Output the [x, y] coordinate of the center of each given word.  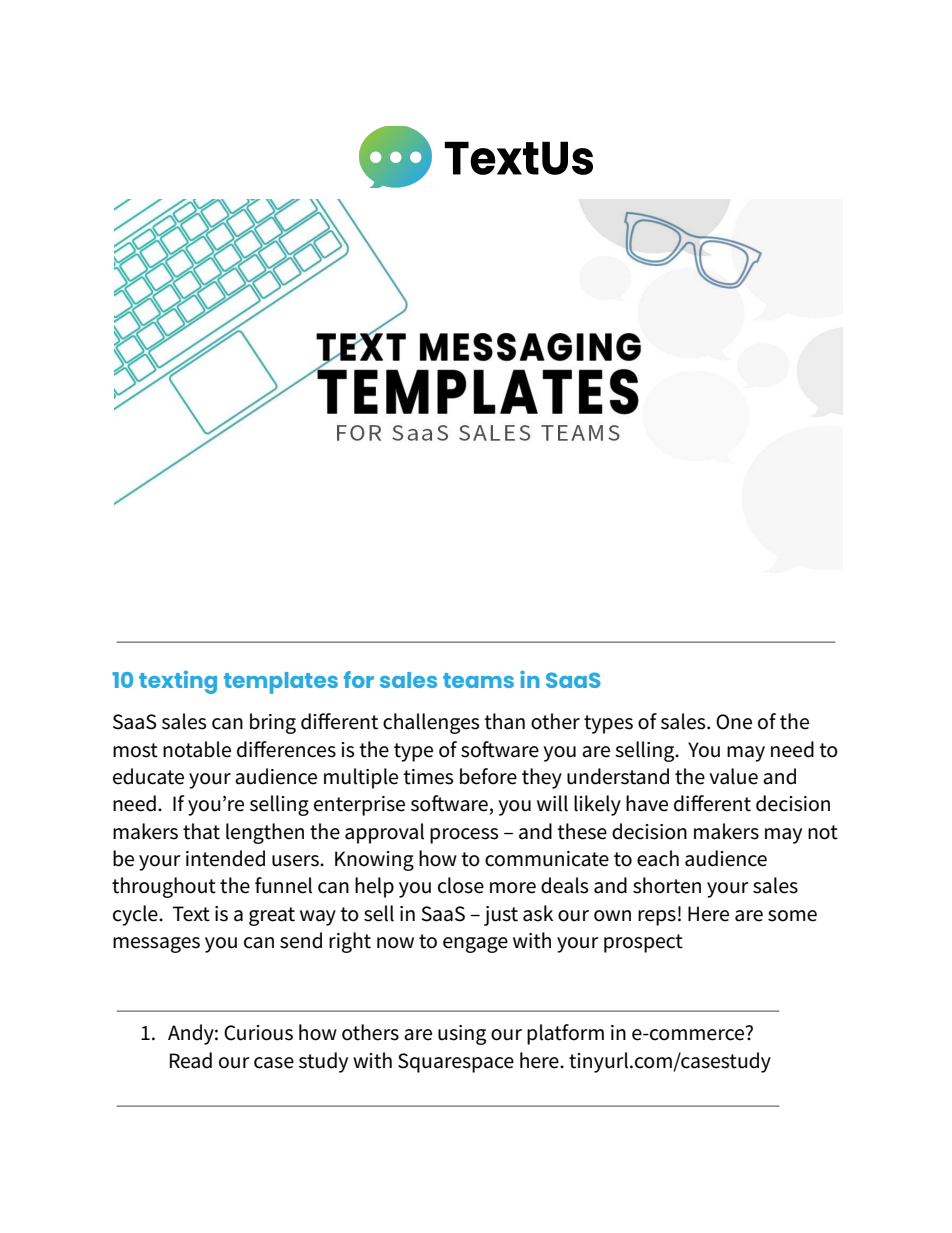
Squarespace [456, 1063]
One [734, 722]
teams [478, 680]
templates [281, 683]
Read [191, 1060]
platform [565, 1034]
